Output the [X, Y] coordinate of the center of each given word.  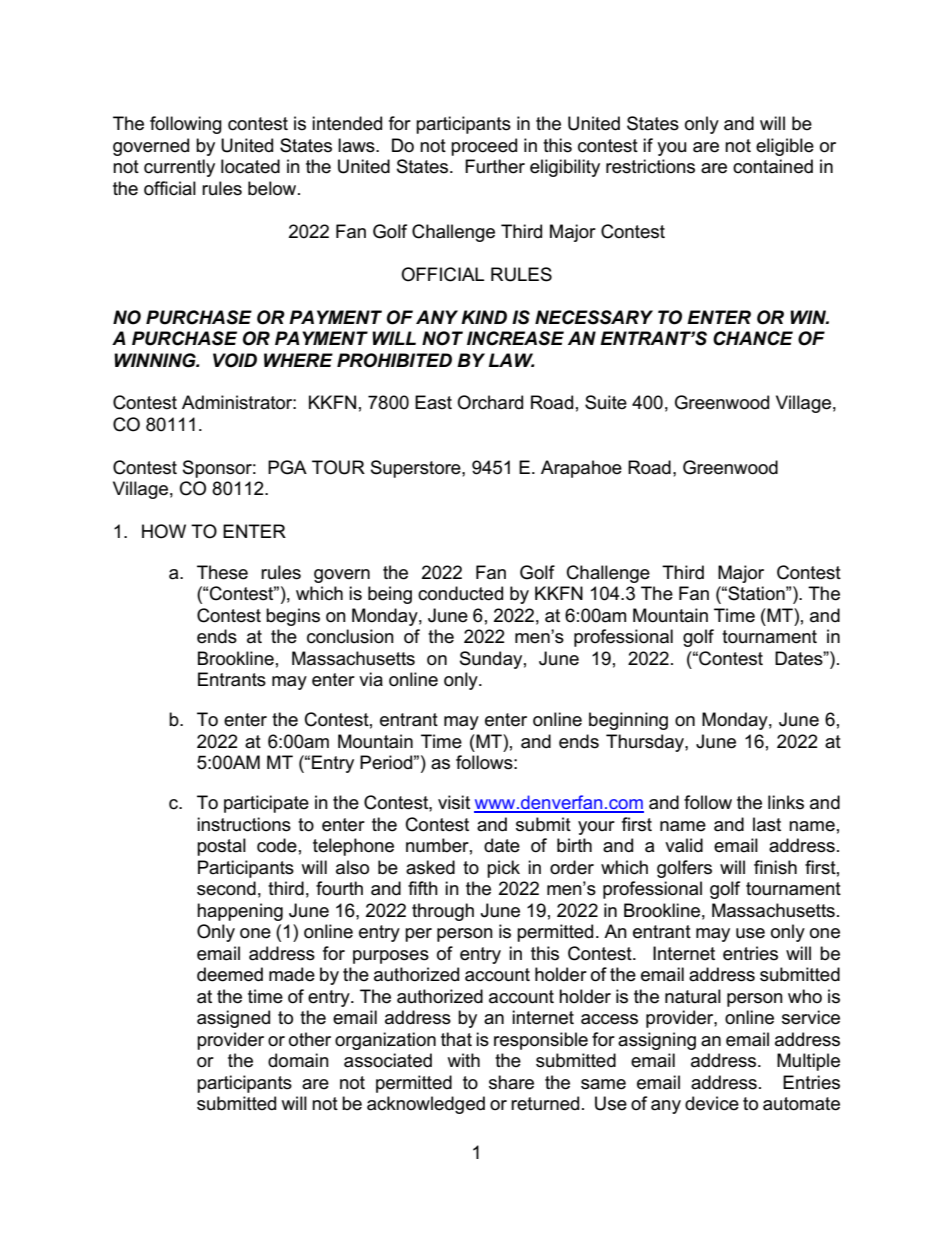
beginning [628, 721]
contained [773, 166]
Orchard [490, 402]
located [250, 166]
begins [293, 617]
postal [221, 847]
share [511, 1082]
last [767, 824]
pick [503, 869]
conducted [460, 593]
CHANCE [753, 338]
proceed [484, 147]
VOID [235, 360]
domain [298, 1060]
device [712, 1103]
